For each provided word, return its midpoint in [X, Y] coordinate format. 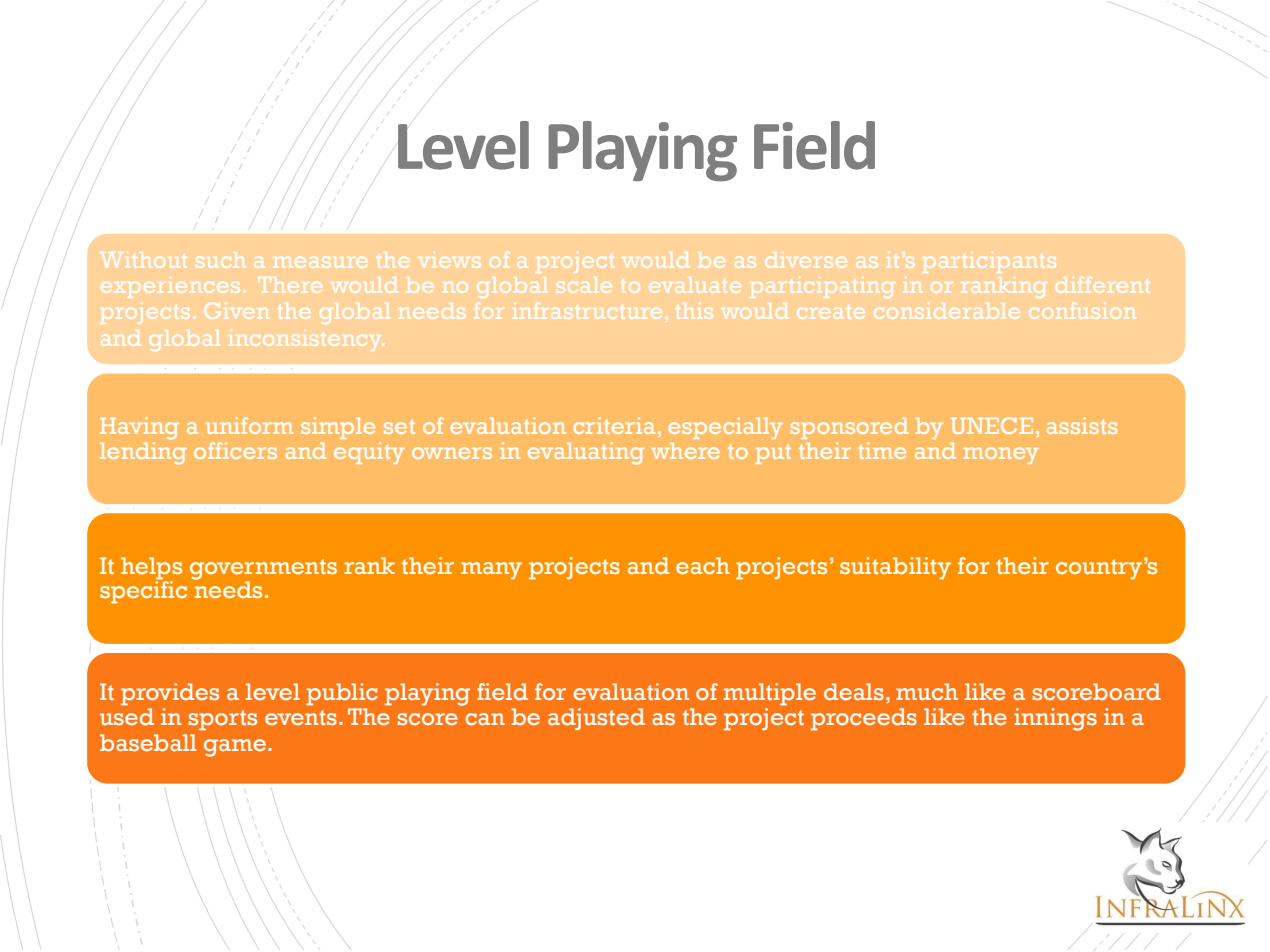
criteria [614, 425]
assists [1082, 425]
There [289, 285]
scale [583, 285]
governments [263, 570]
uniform [249, 425]
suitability [895, 568]
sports [223, 720]
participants [989, 265]
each [703, 565]
